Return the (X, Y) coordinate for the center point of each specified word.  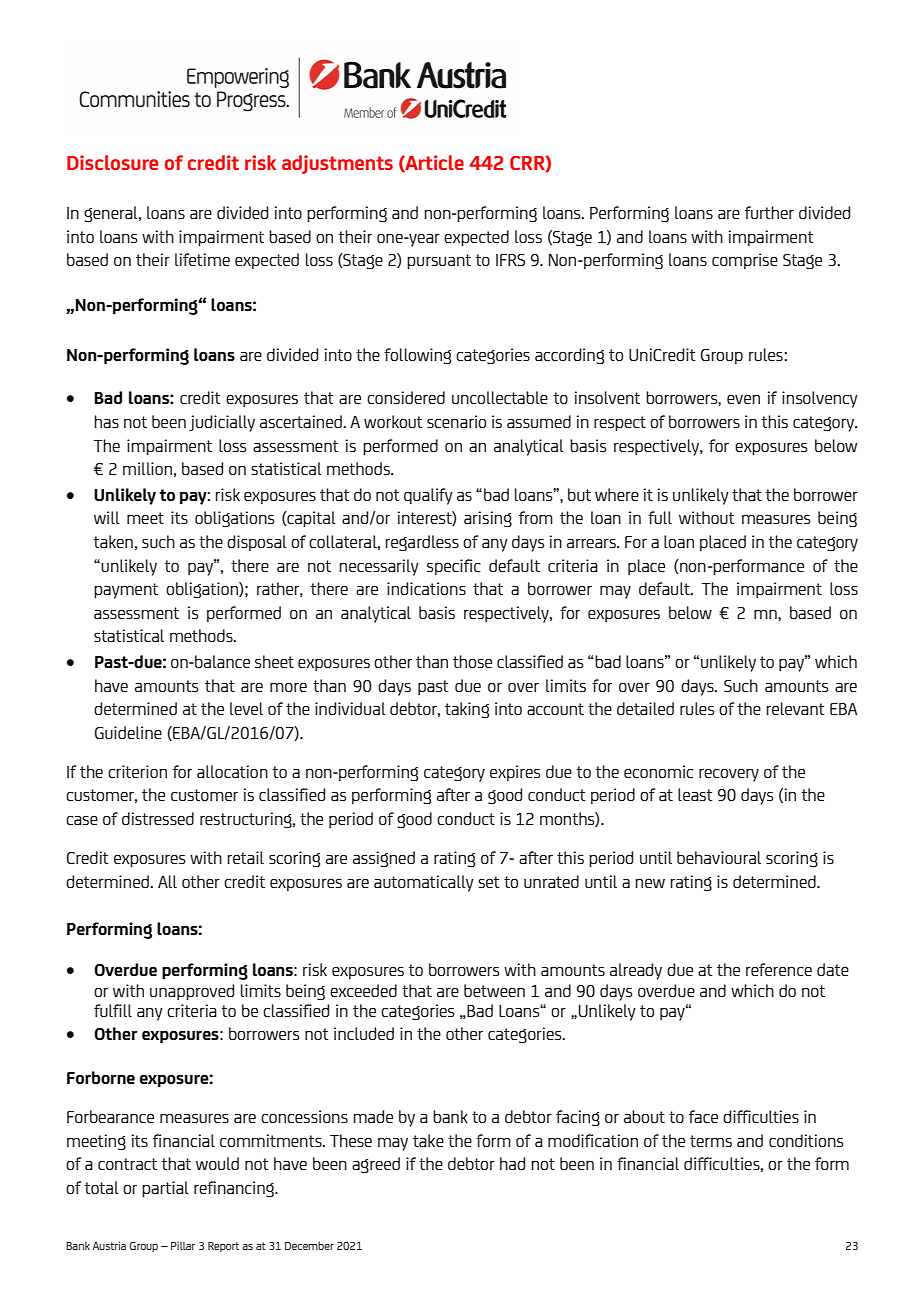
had (512, 1163)
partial (165, 1189)
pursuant (439, 261)
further (769, 212)
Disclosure (112, 162)
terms (711, 1141)
